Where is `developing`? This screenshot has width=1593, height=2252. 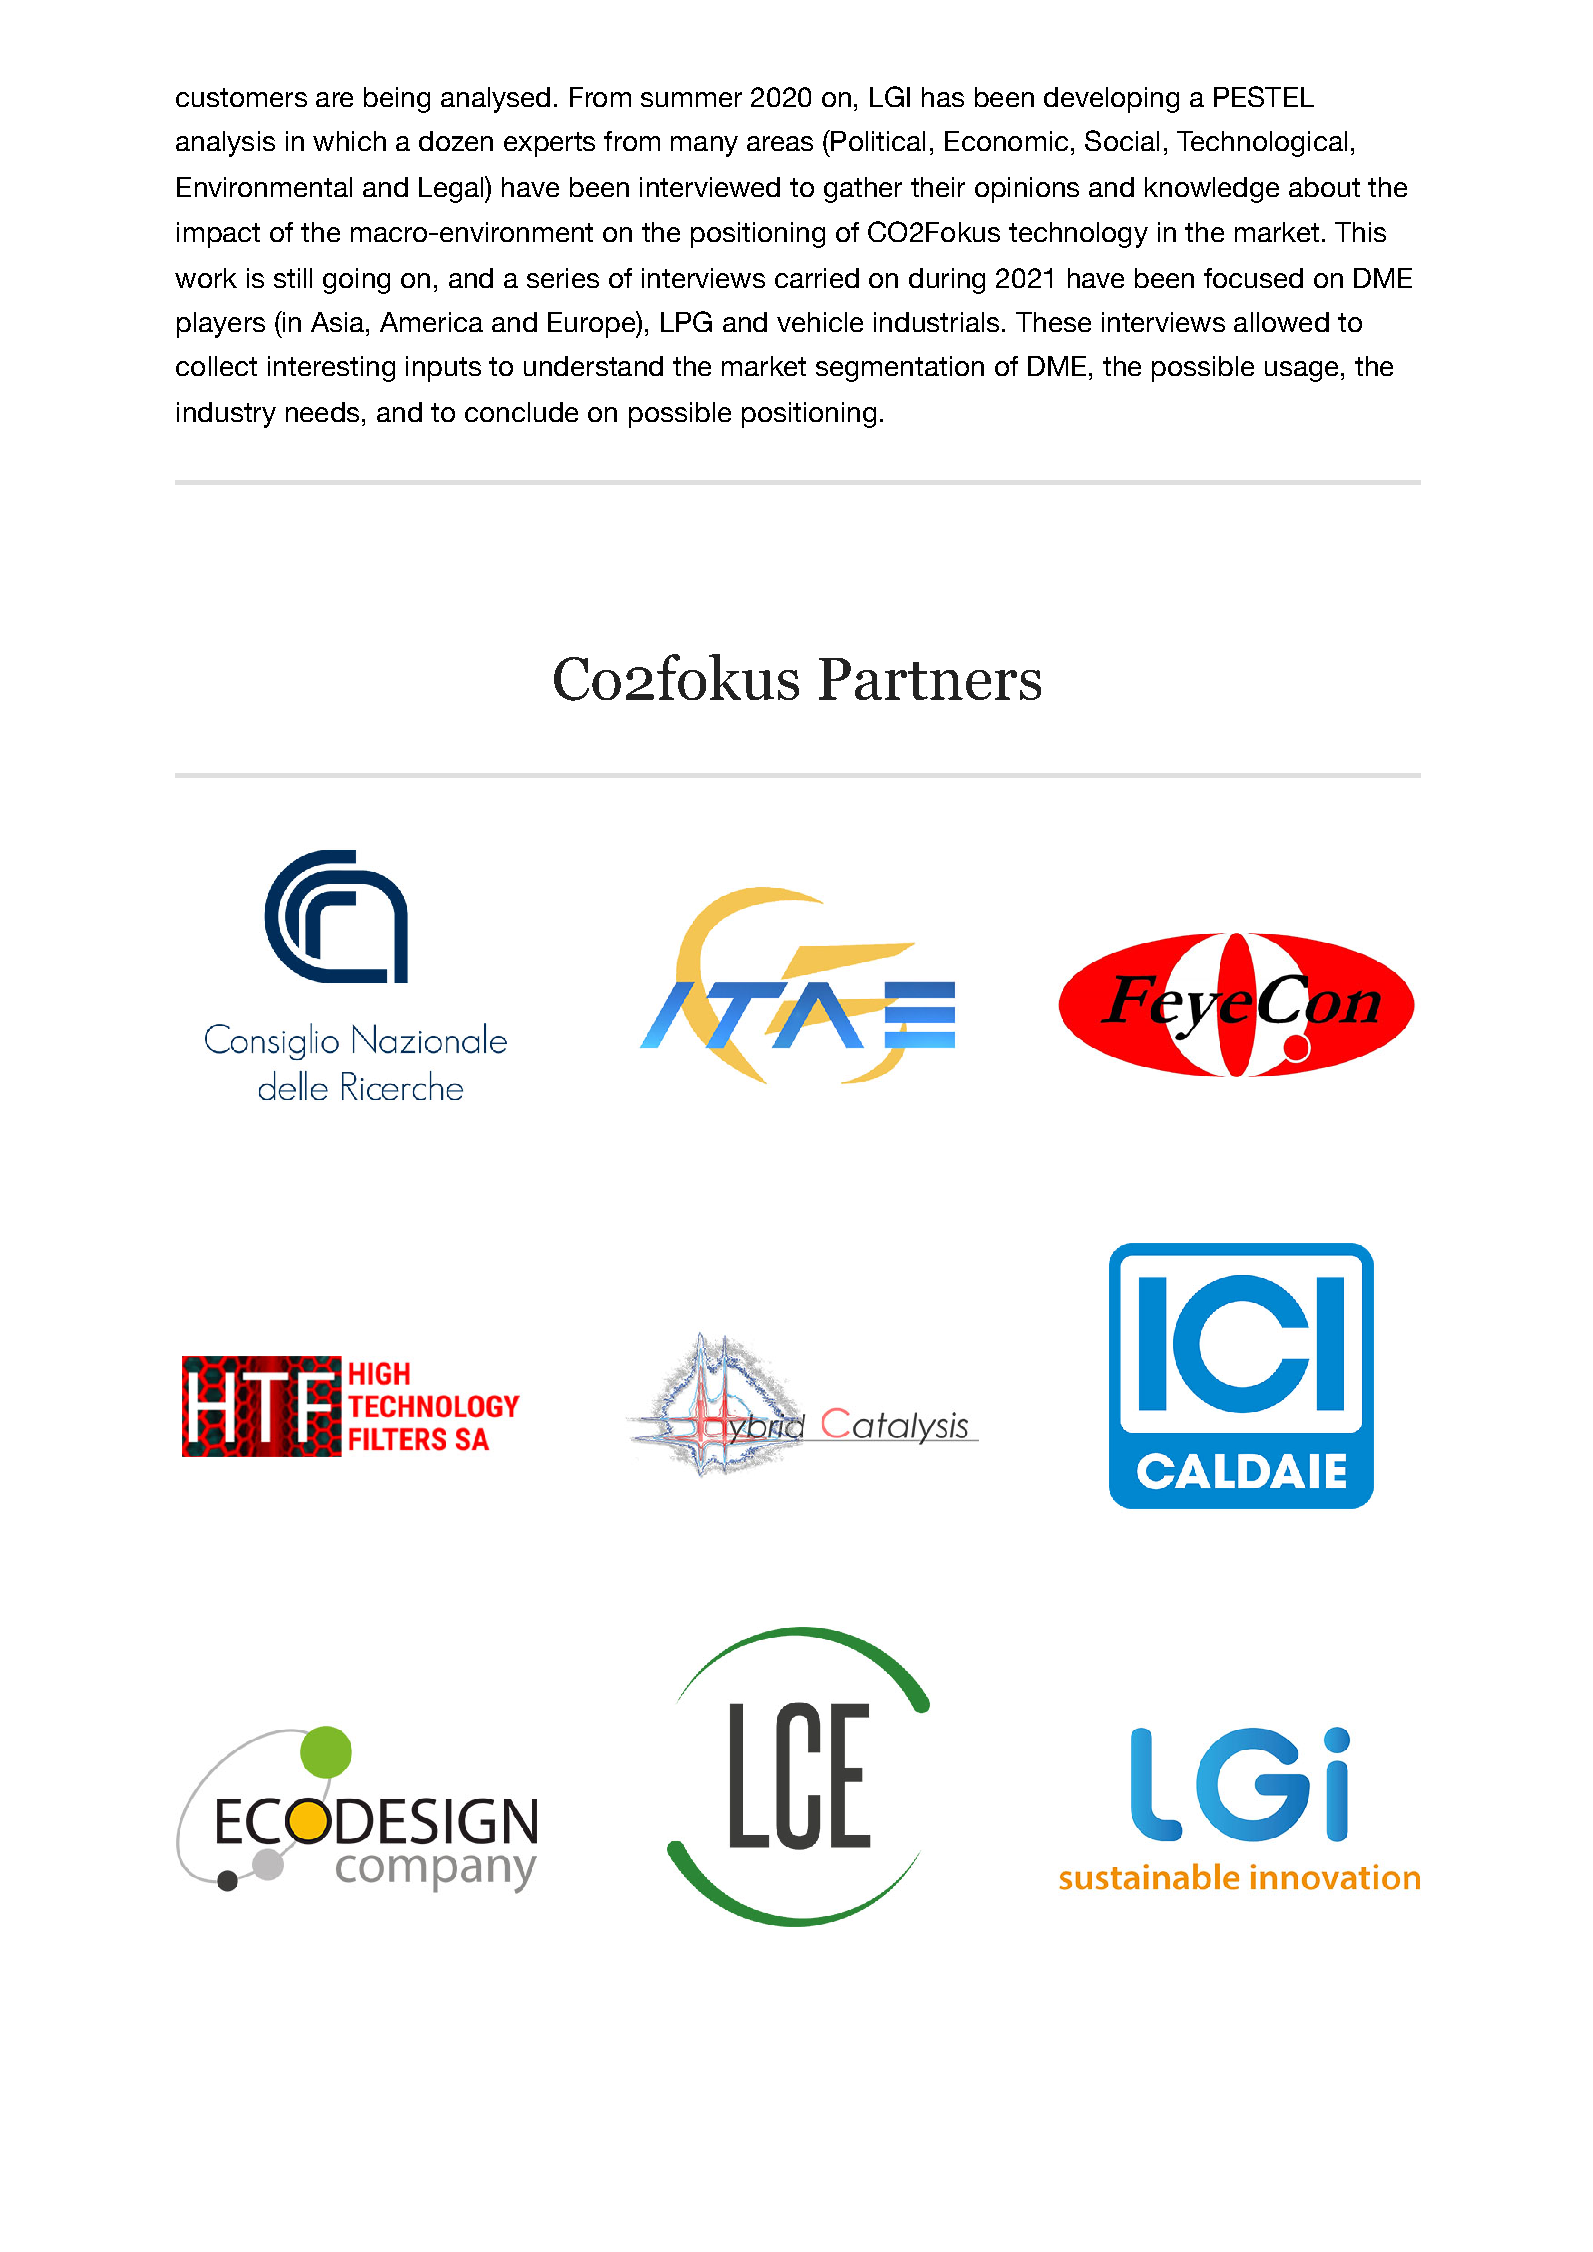 developing is located at coordinates (1111, 100).
